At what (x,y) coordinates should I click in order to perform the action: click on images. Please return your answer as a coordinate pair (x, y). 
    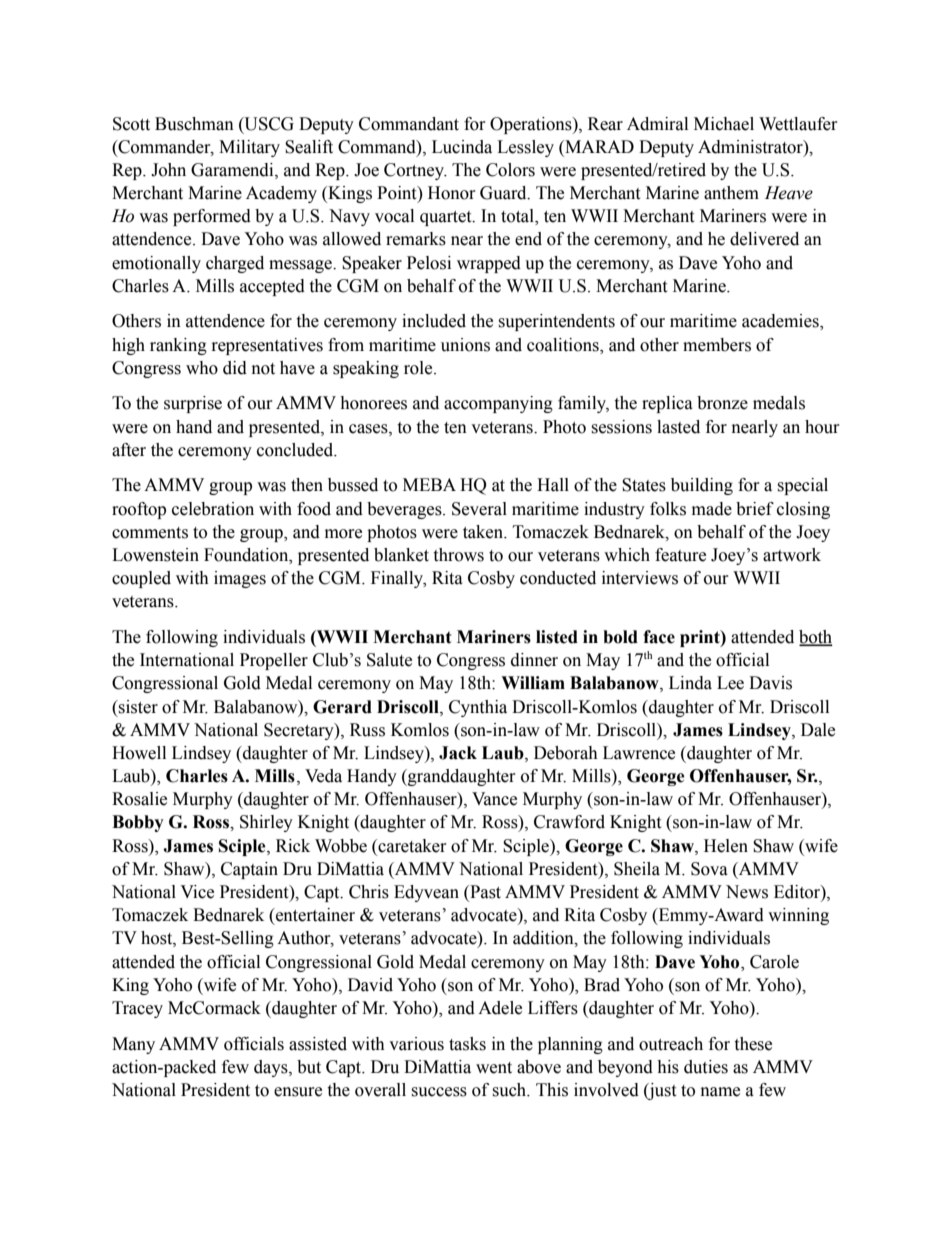
    Looking at the image, I should click on (240, 579).
